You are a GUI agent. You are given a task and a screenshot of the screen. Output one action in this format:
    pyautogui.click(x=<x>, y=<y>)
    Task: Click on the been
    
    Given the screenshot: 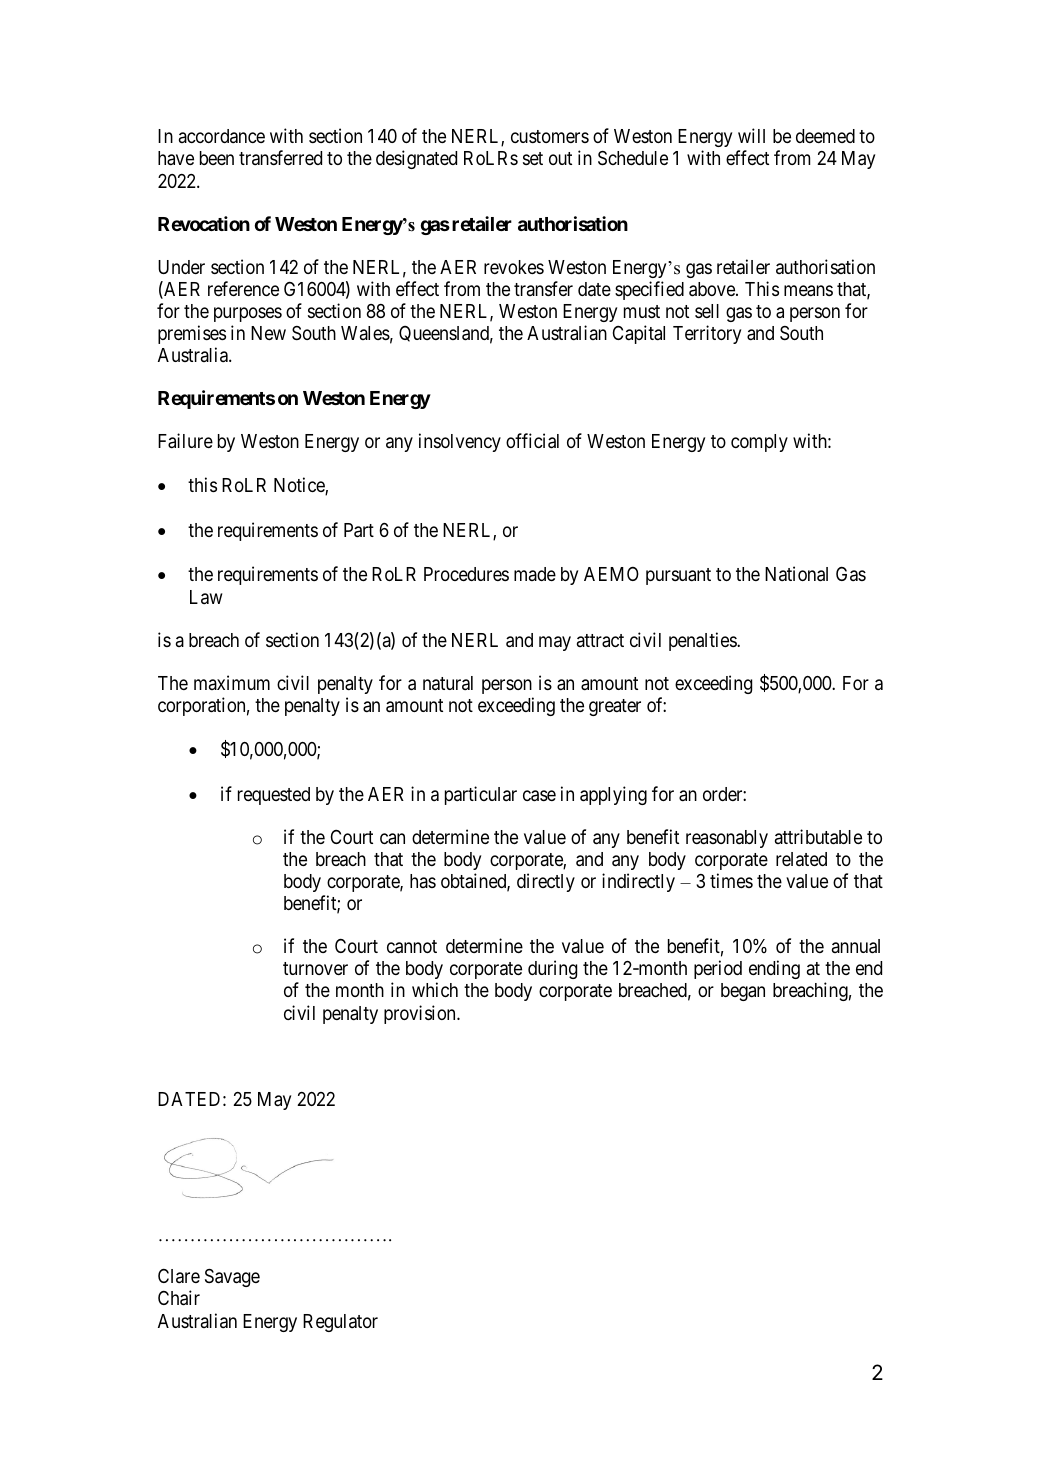 What is the action you would take?
    pyautogui.click(x=217, y=158)
